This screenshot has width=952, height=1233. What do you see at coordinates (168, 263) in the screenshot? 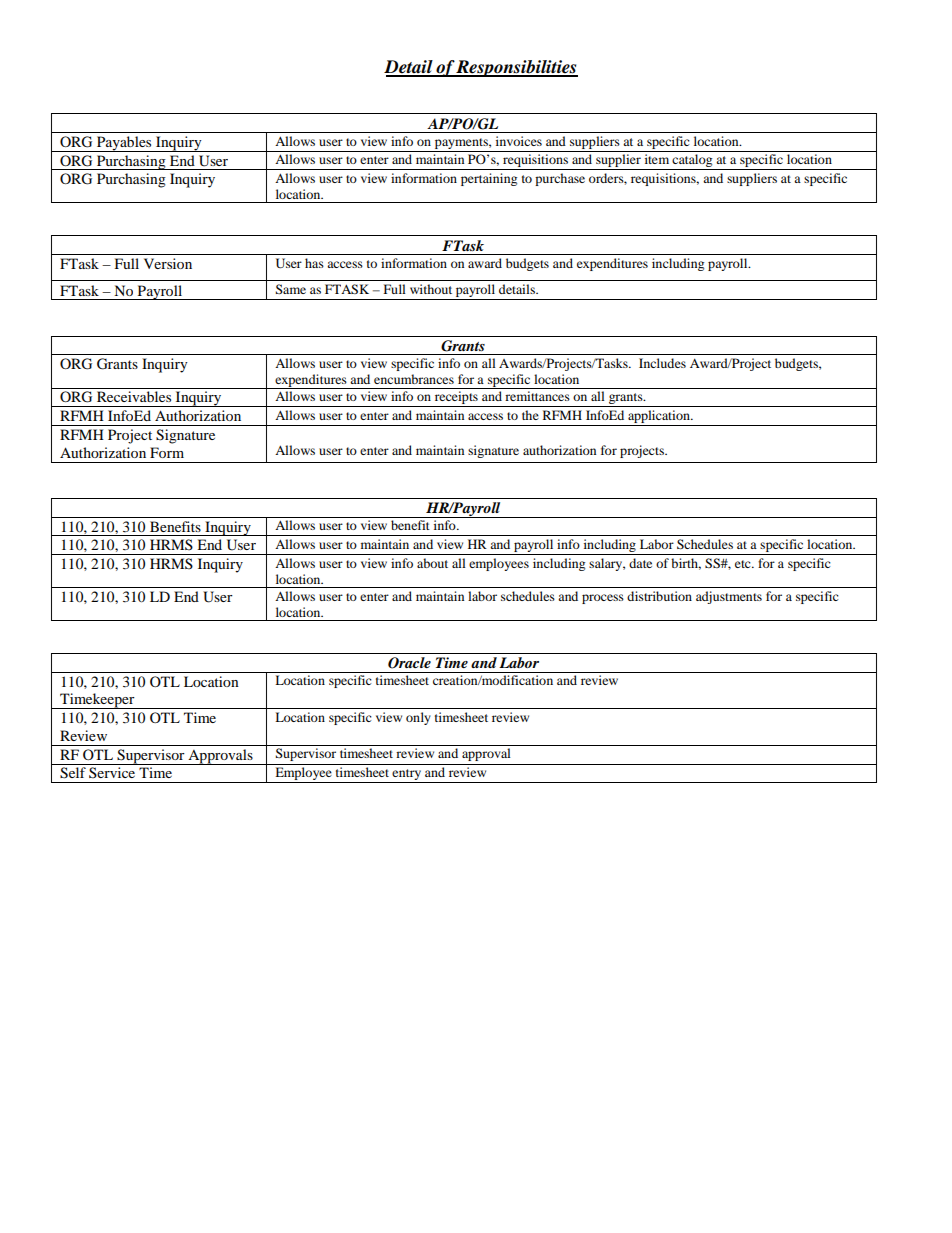
I see `Version` at bounding box center [168, 263].
